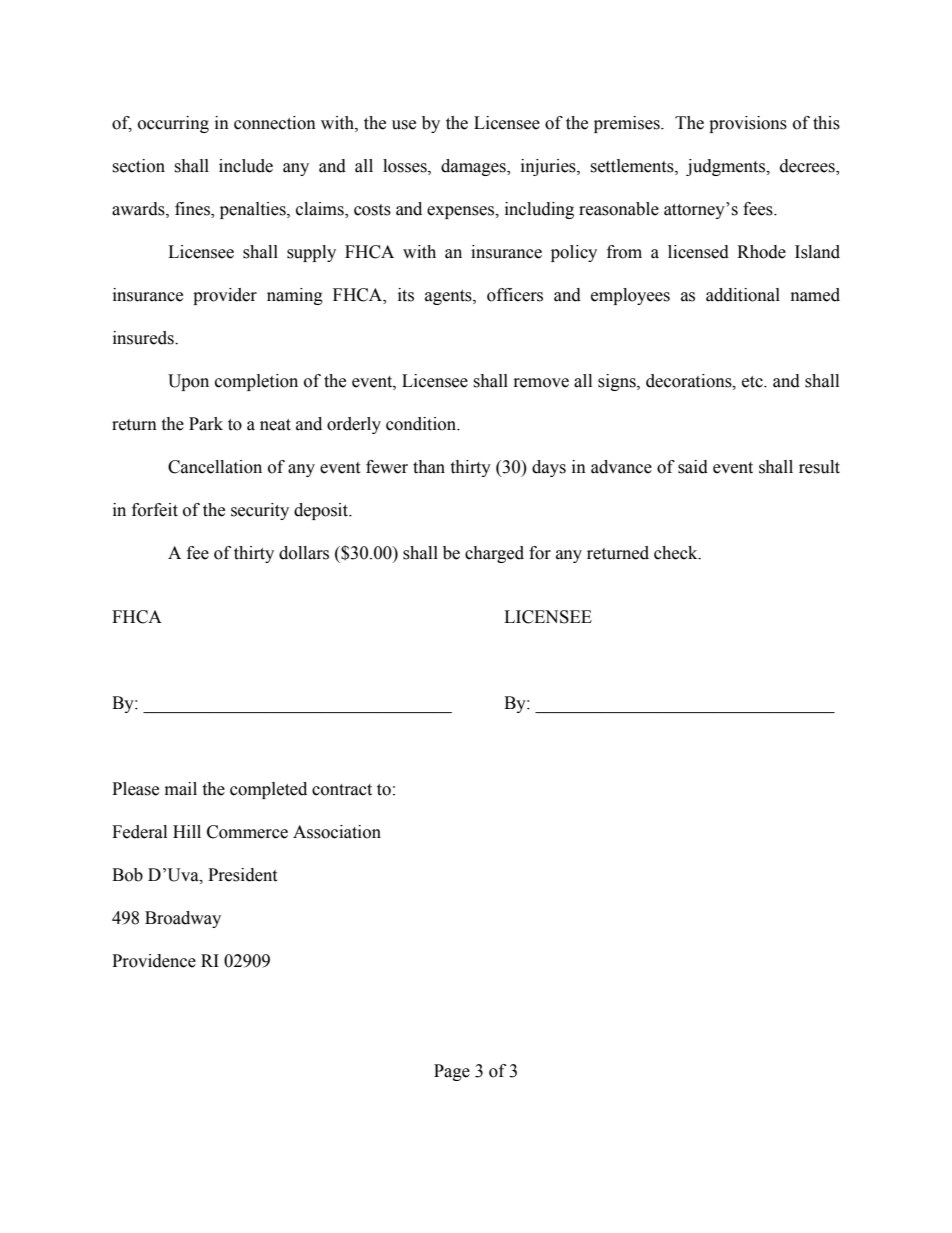  What do you see at coordinates (494, 554) in the screenshot?
I see `charged` at bounding box center [494, 554].
